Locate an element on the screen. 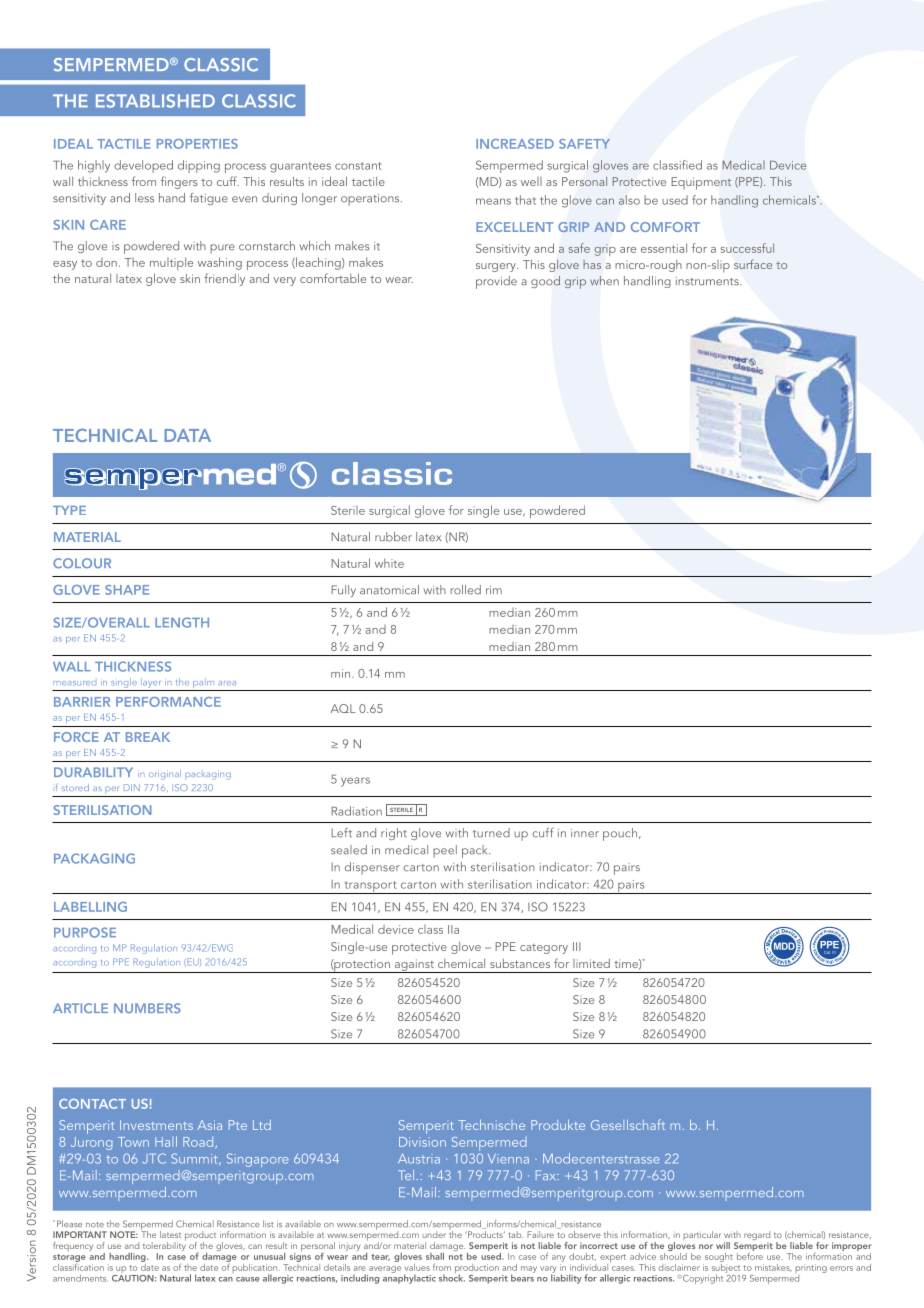 This screenshot has height=1308, width=924. regard is located at coordinates (757, 1237).
